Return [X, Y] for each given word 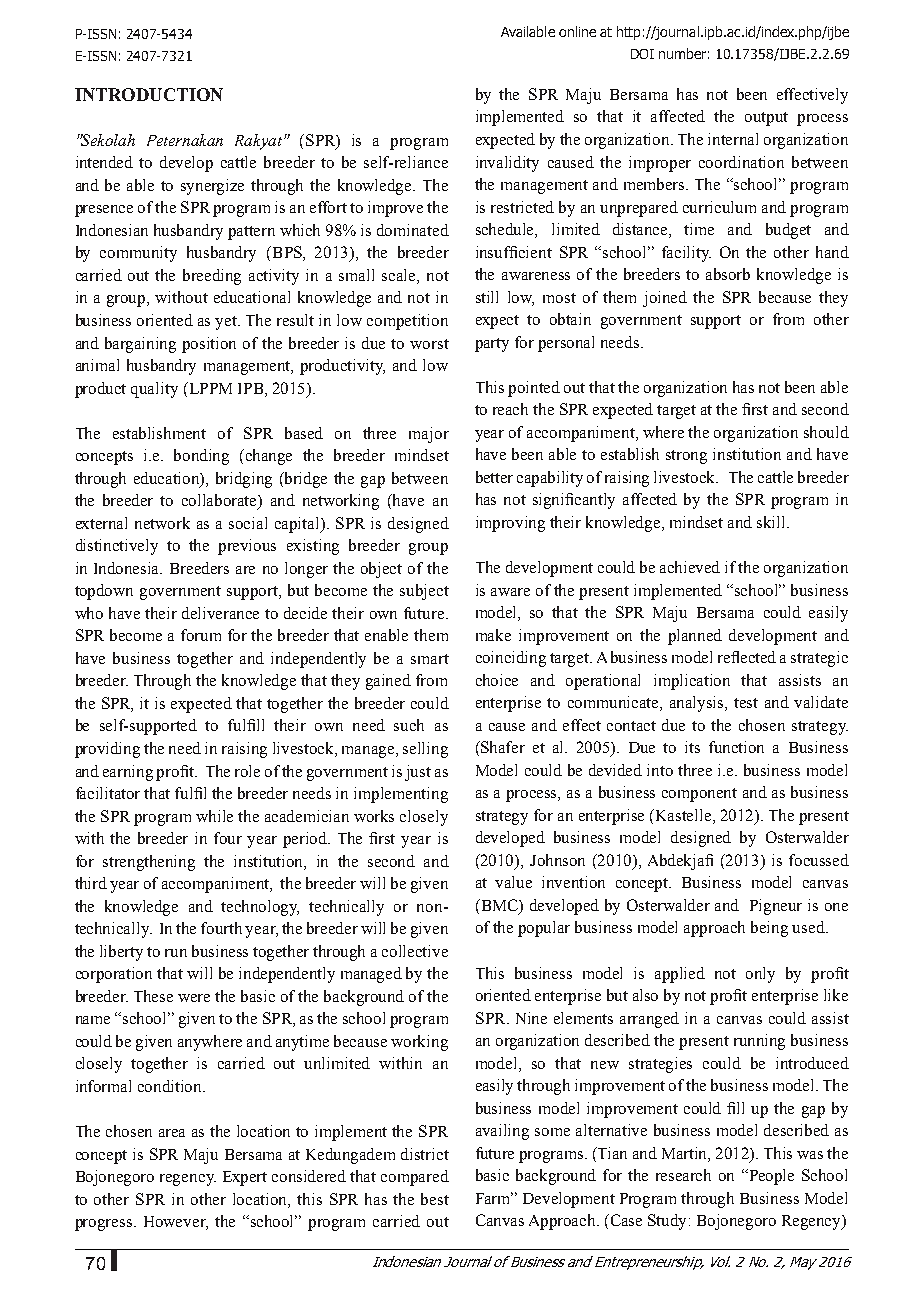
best [435, 1199]
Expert [245, 1178]
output [766, 119]
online [577, 31]
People [770, 1177]
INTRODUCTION [149, 94]
